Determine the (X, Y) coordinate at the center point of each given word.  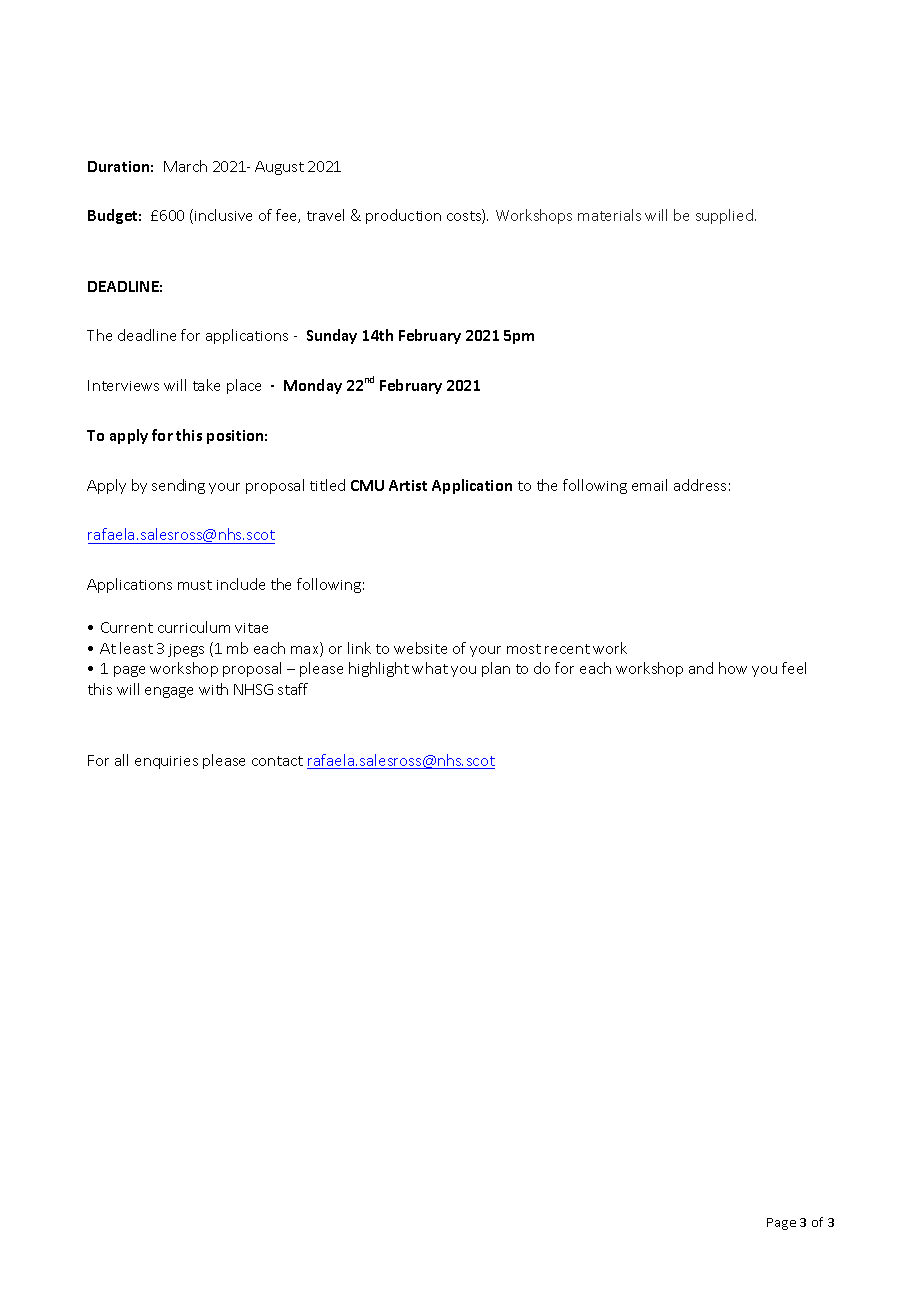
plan (496, 669)
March (185, 166)
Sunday (332, 336)
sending (178, 486)
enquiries (166, 762)
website (420, 648)
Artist (408, 485)
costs (465, 216)
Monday (313, 386)
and (701, 668)
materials (609, 215)
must (195, 585)
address (700, 485)
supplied (724, 216)
